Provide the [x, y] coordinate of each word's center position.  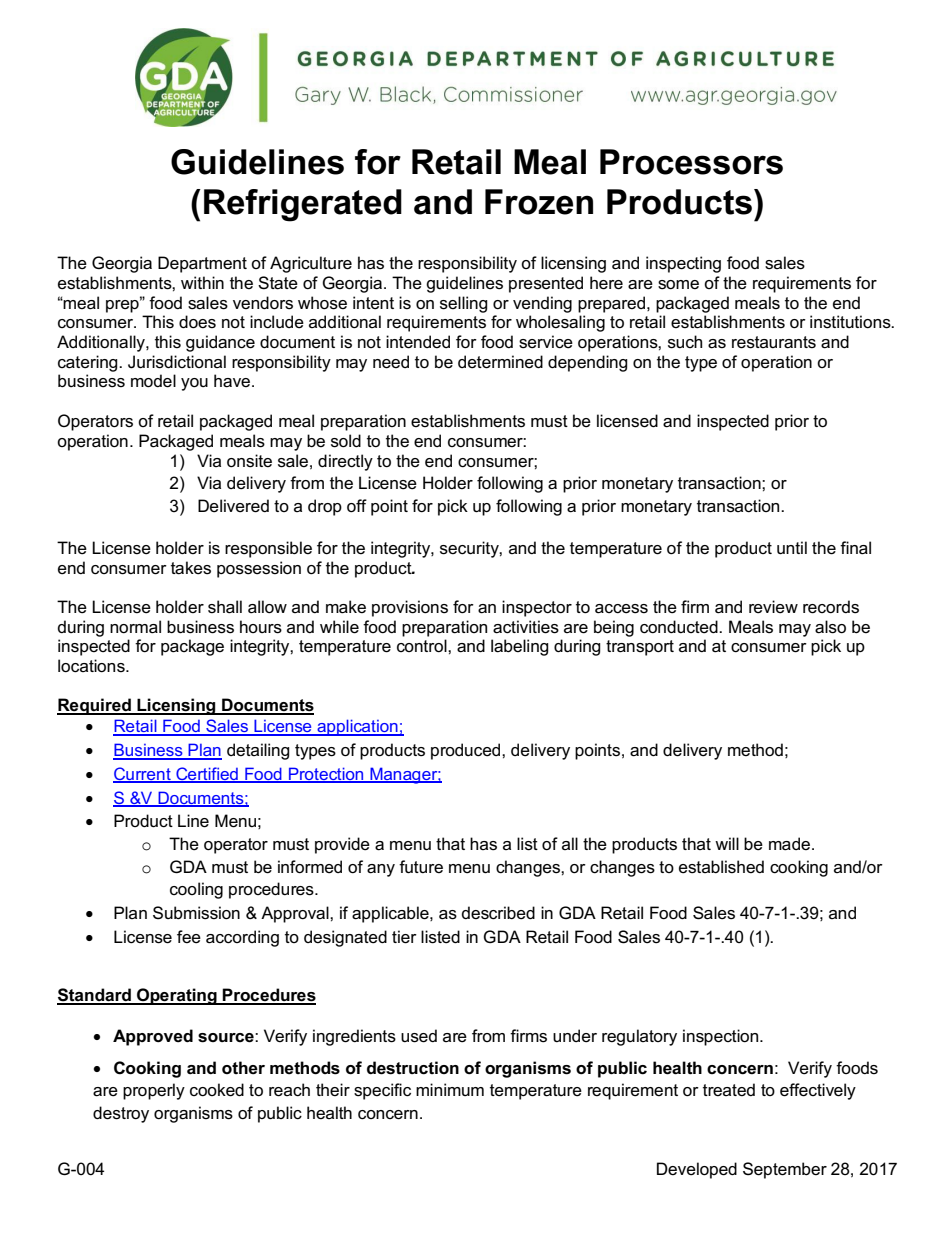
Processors [691, 162]
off [357, 506]
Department [202, 264]
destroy [121, 1114]
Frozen [539, 202]
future [421, 867]
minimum [450, 1089]
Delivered [233, 506]
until [792, 548]
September [785, 1170]
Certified [207, 775]
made [789, 844]
